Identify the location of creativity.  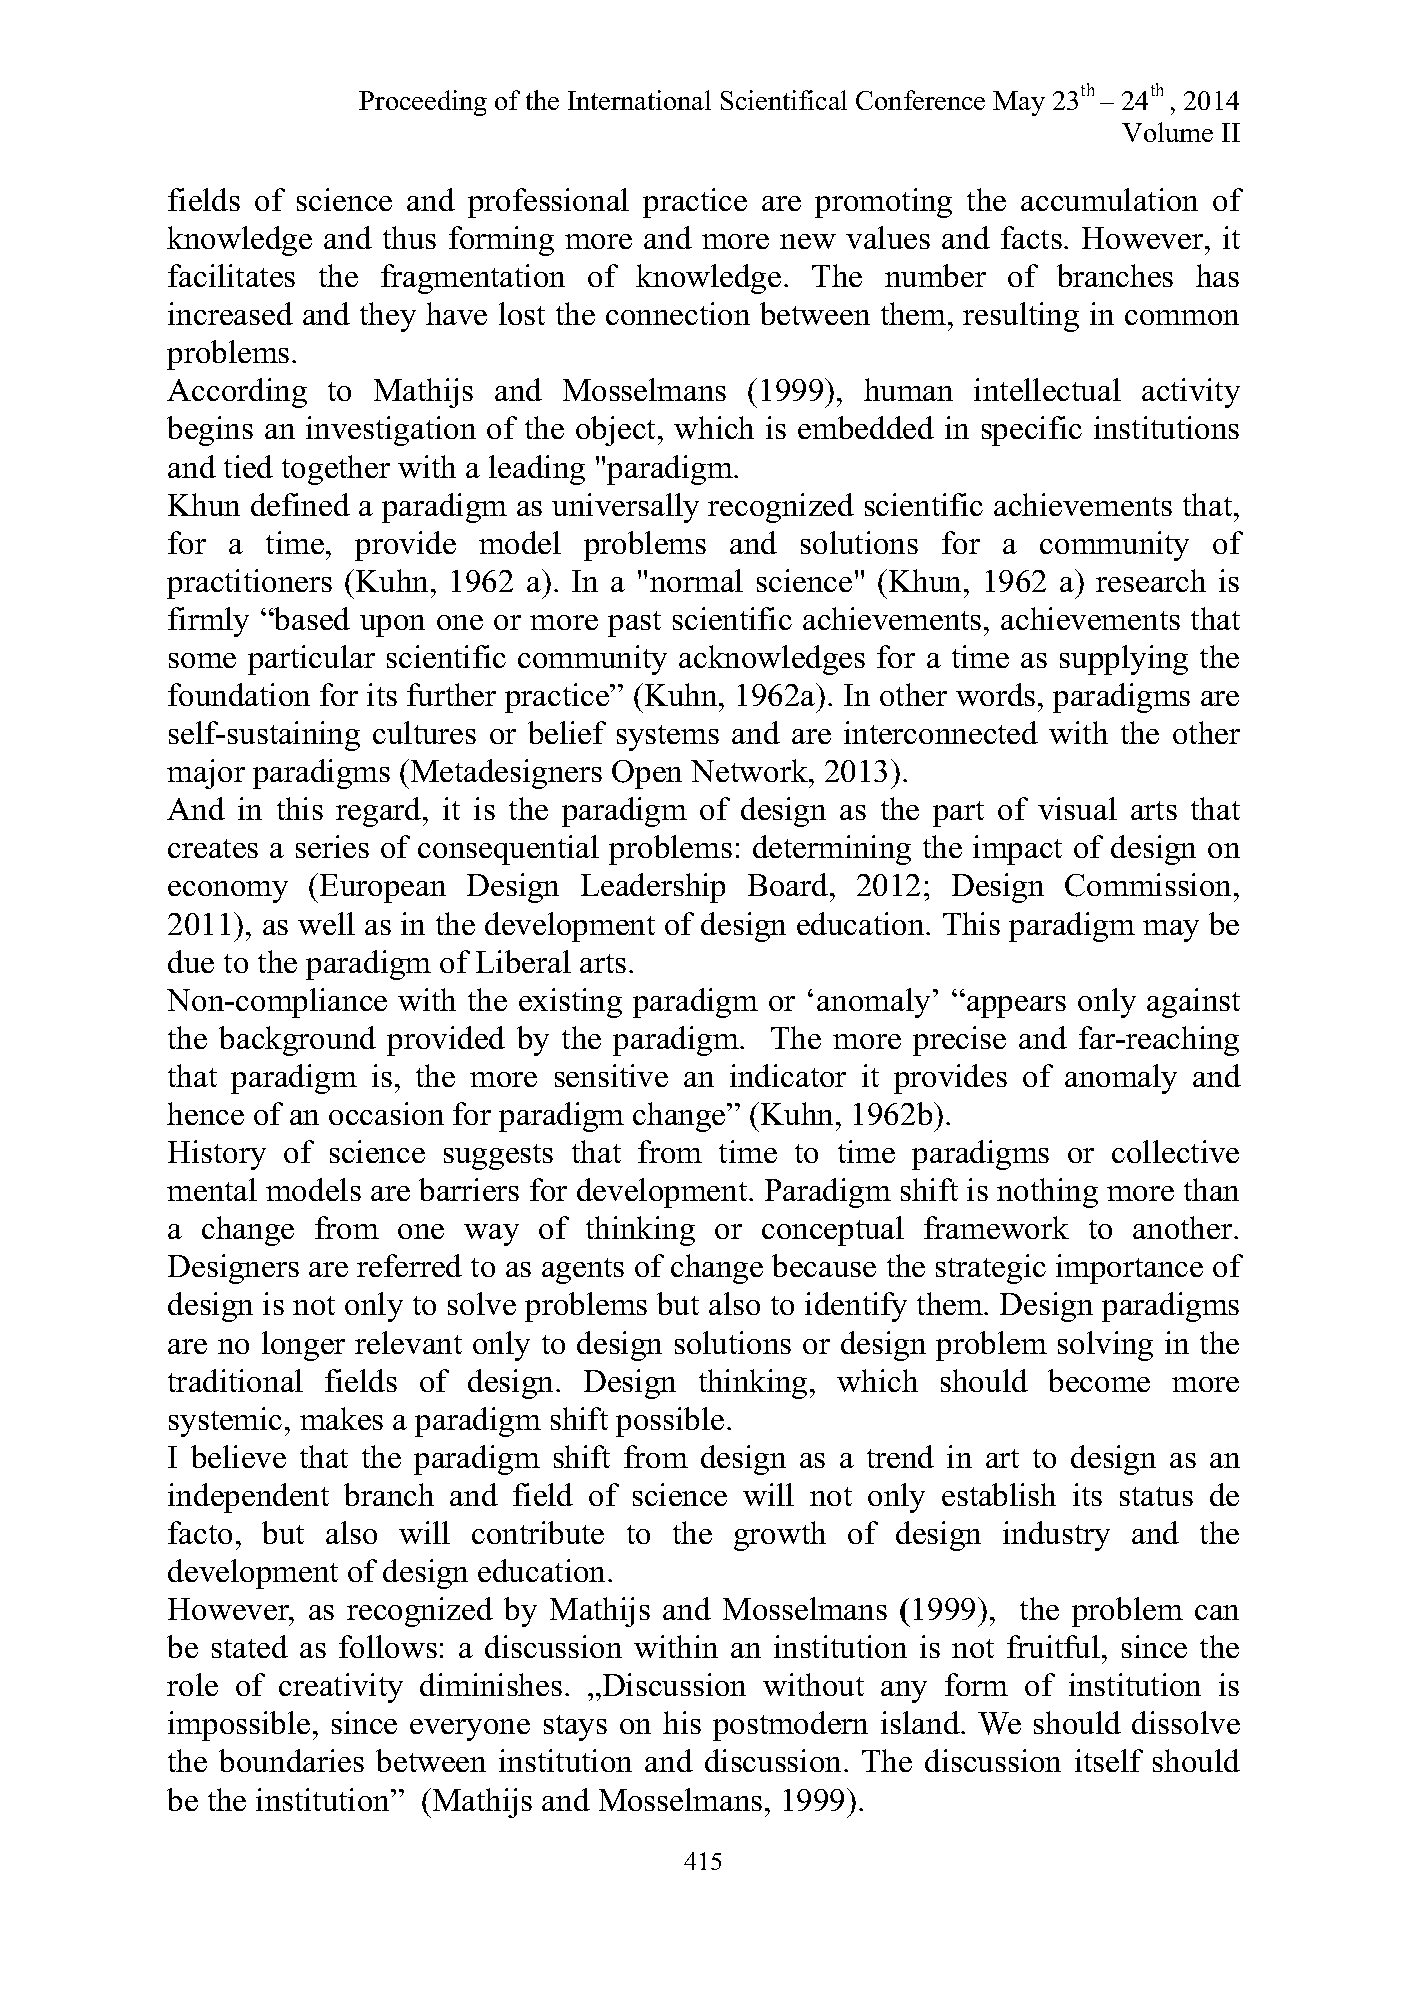
(341, 1688).
